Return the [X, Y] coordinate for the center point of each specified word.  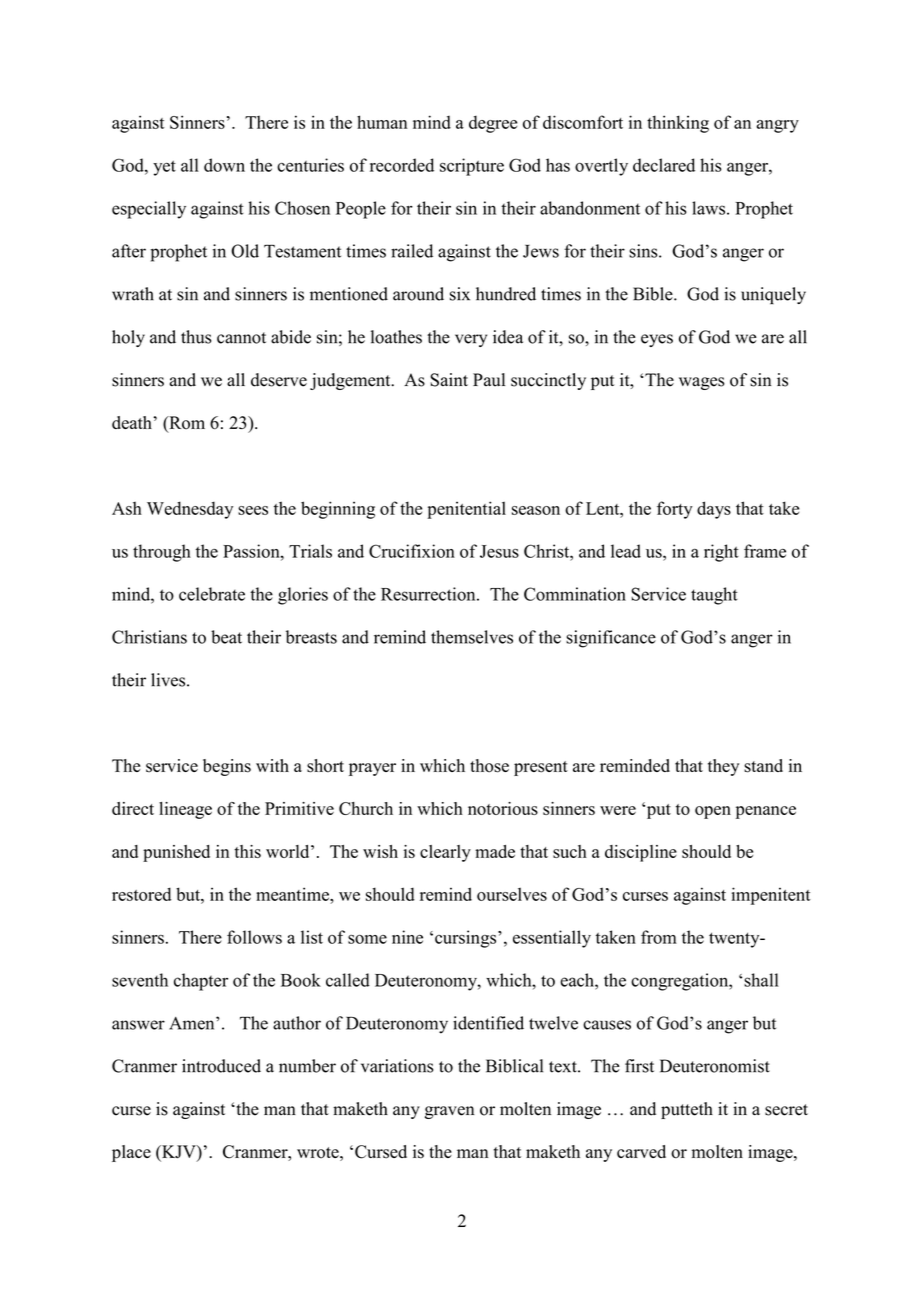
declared [664, 165]
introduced [221, 1066]
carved [641, 1151]
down [224, 165]
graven [449, 1112]
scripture [472, 167]
